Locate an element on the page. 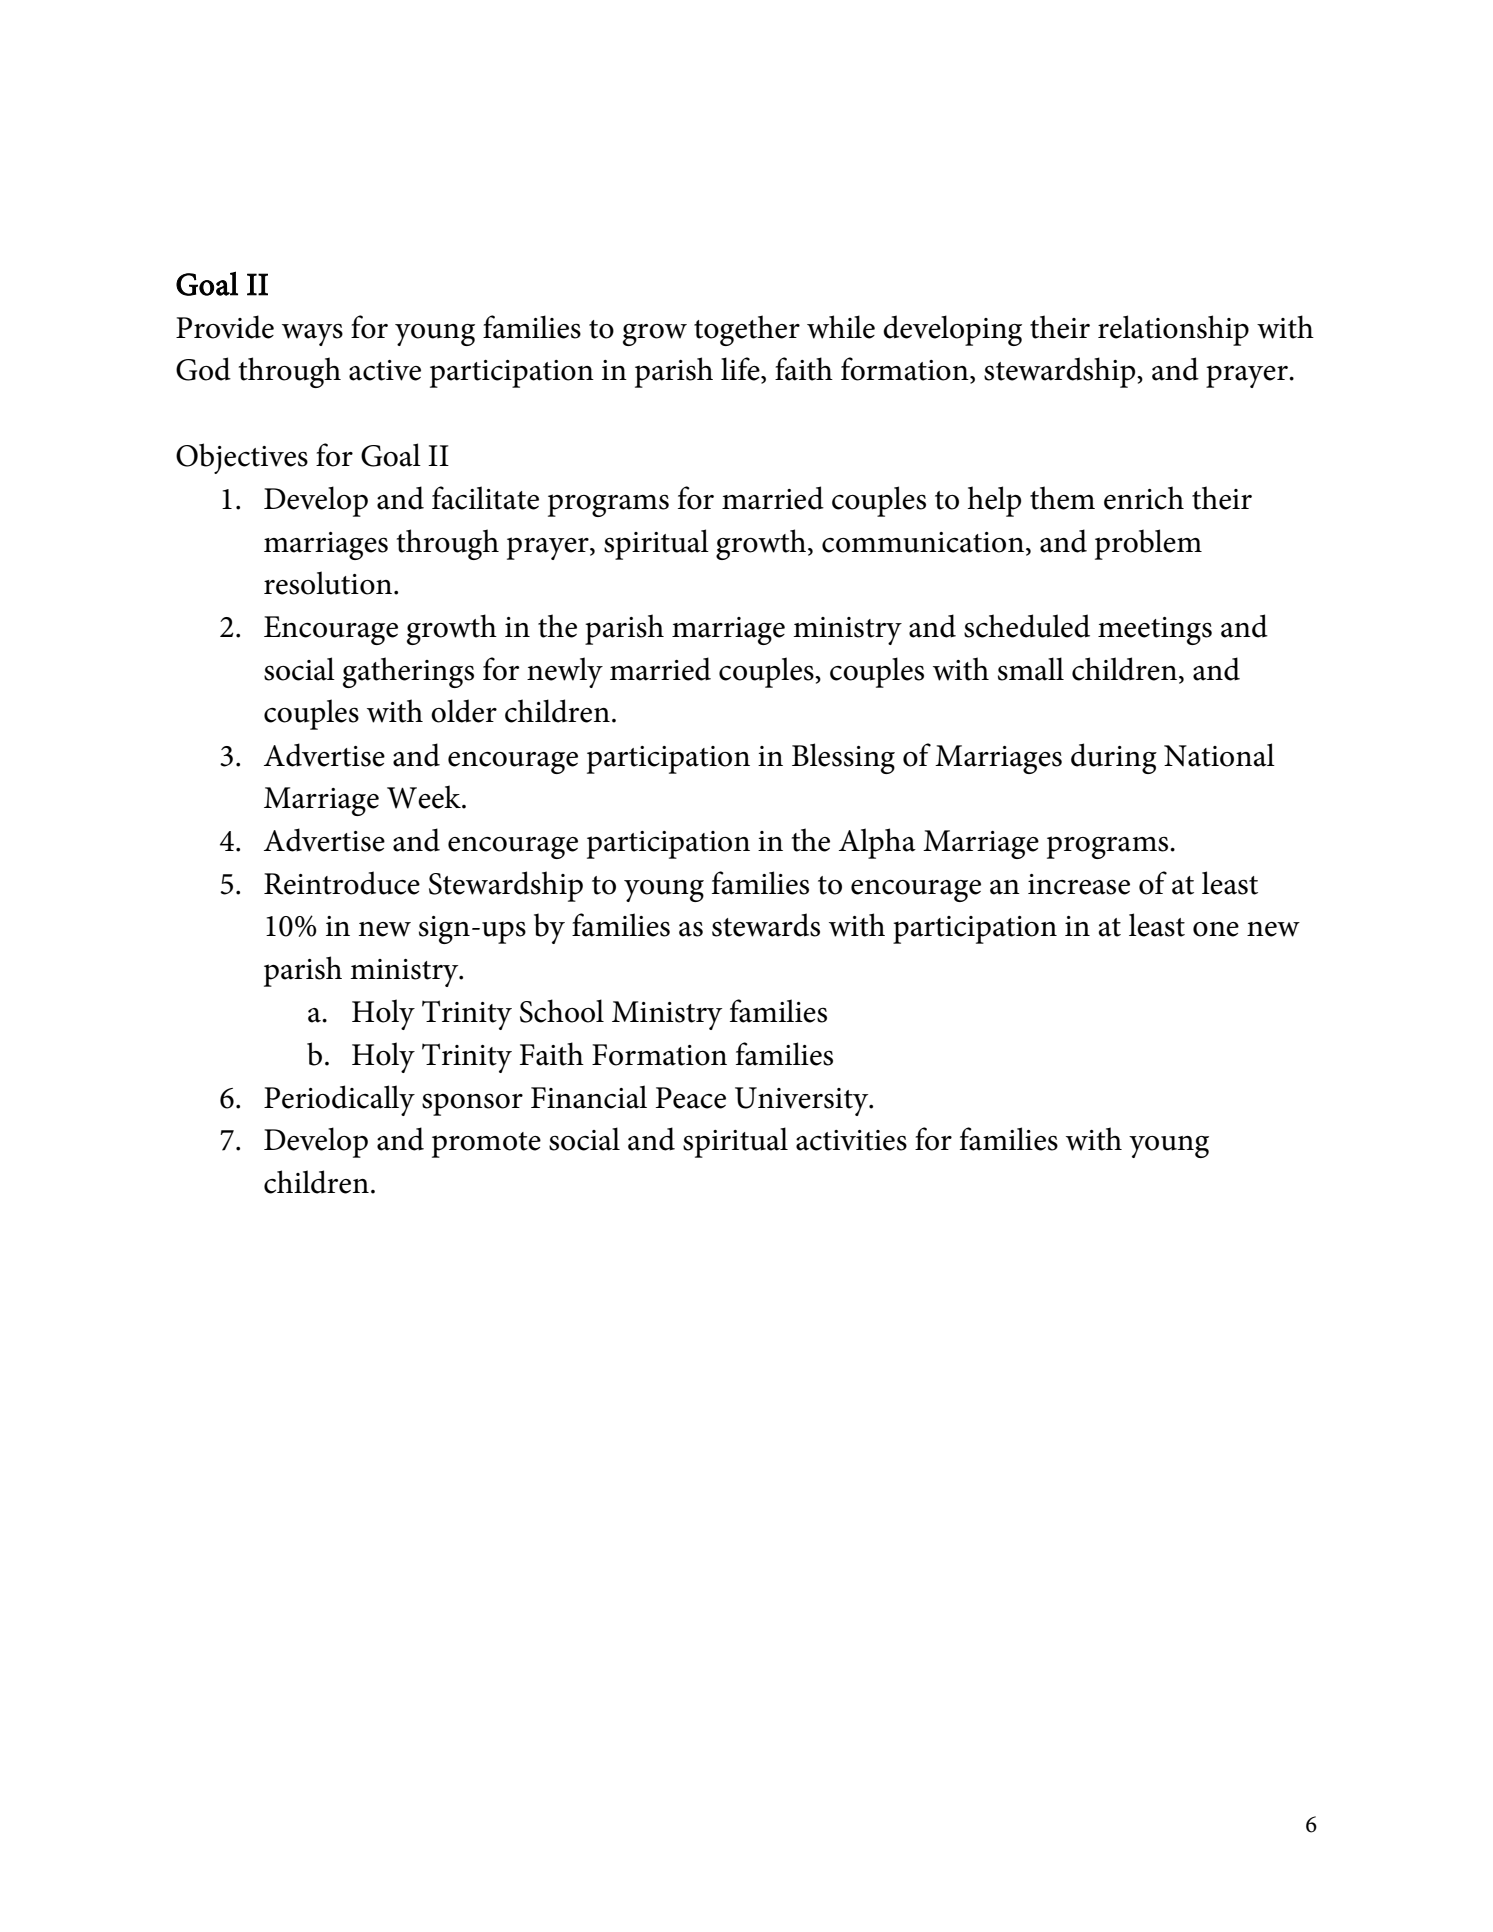 The height and width of the document is (1932, 1493). activities is located at coordinates (851, 1140).
